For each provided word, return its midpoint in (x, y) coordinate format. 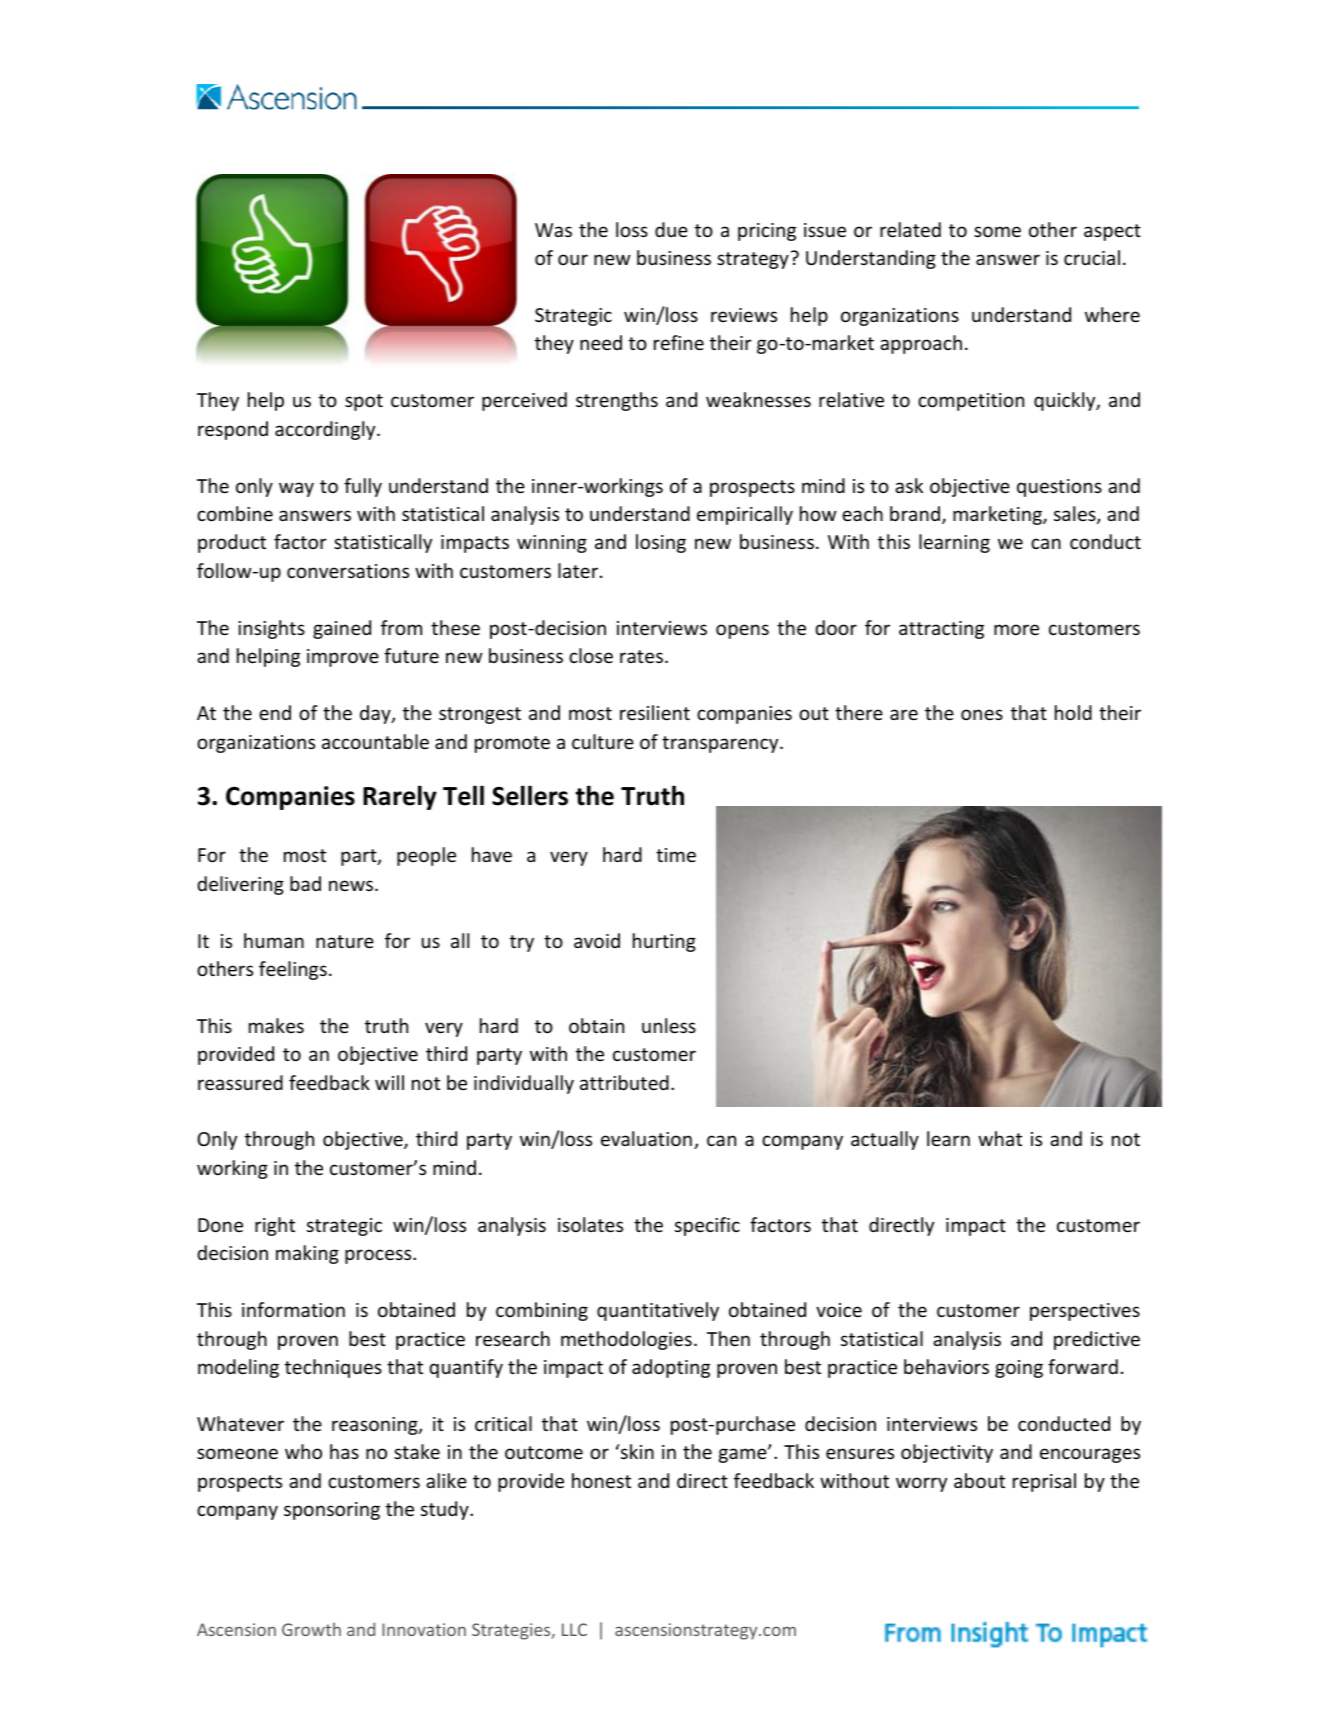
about (979, 1480)
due (671, 229)
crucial (1092, 257)
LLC (574, 1629)
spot (364, 402)
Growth (311, 1629)
